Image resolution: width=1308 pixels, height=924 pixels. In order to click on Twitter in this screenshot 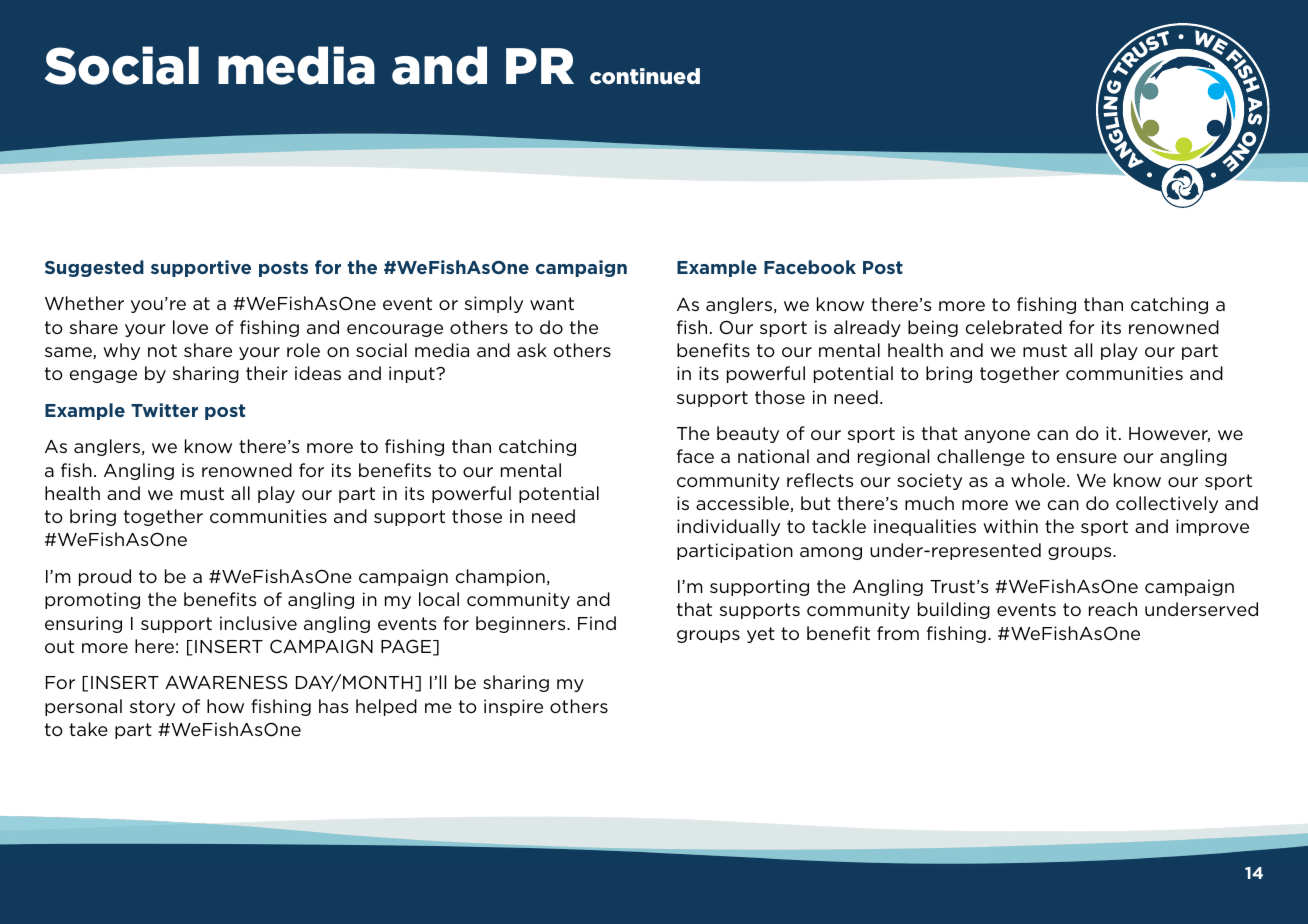, I will do `click(164, 410)`.
